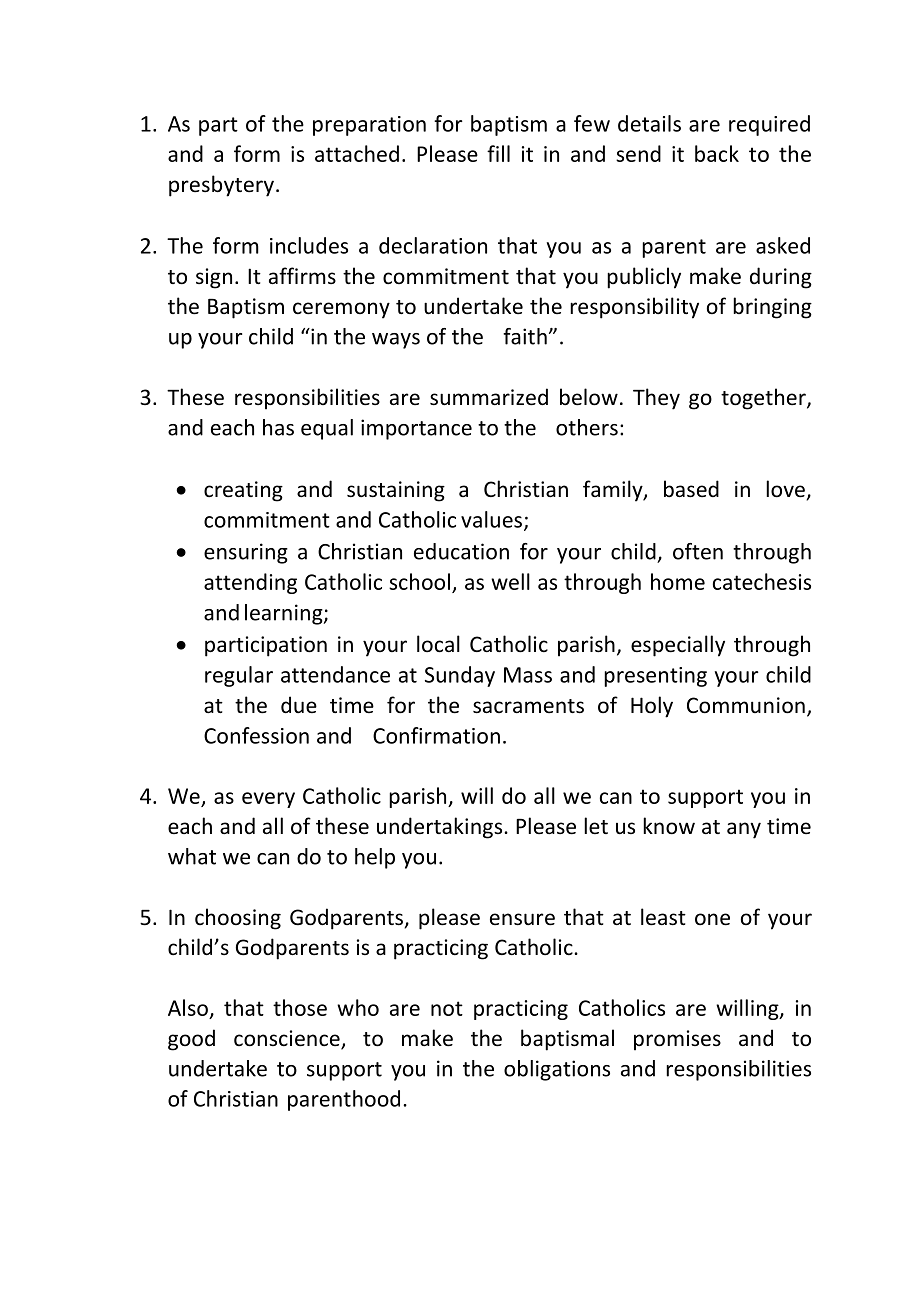 This document has width=924, height=1307. What do you see at coordinates (498, 153) in the document?
I see `fill` at bounding box center [498, 153].
